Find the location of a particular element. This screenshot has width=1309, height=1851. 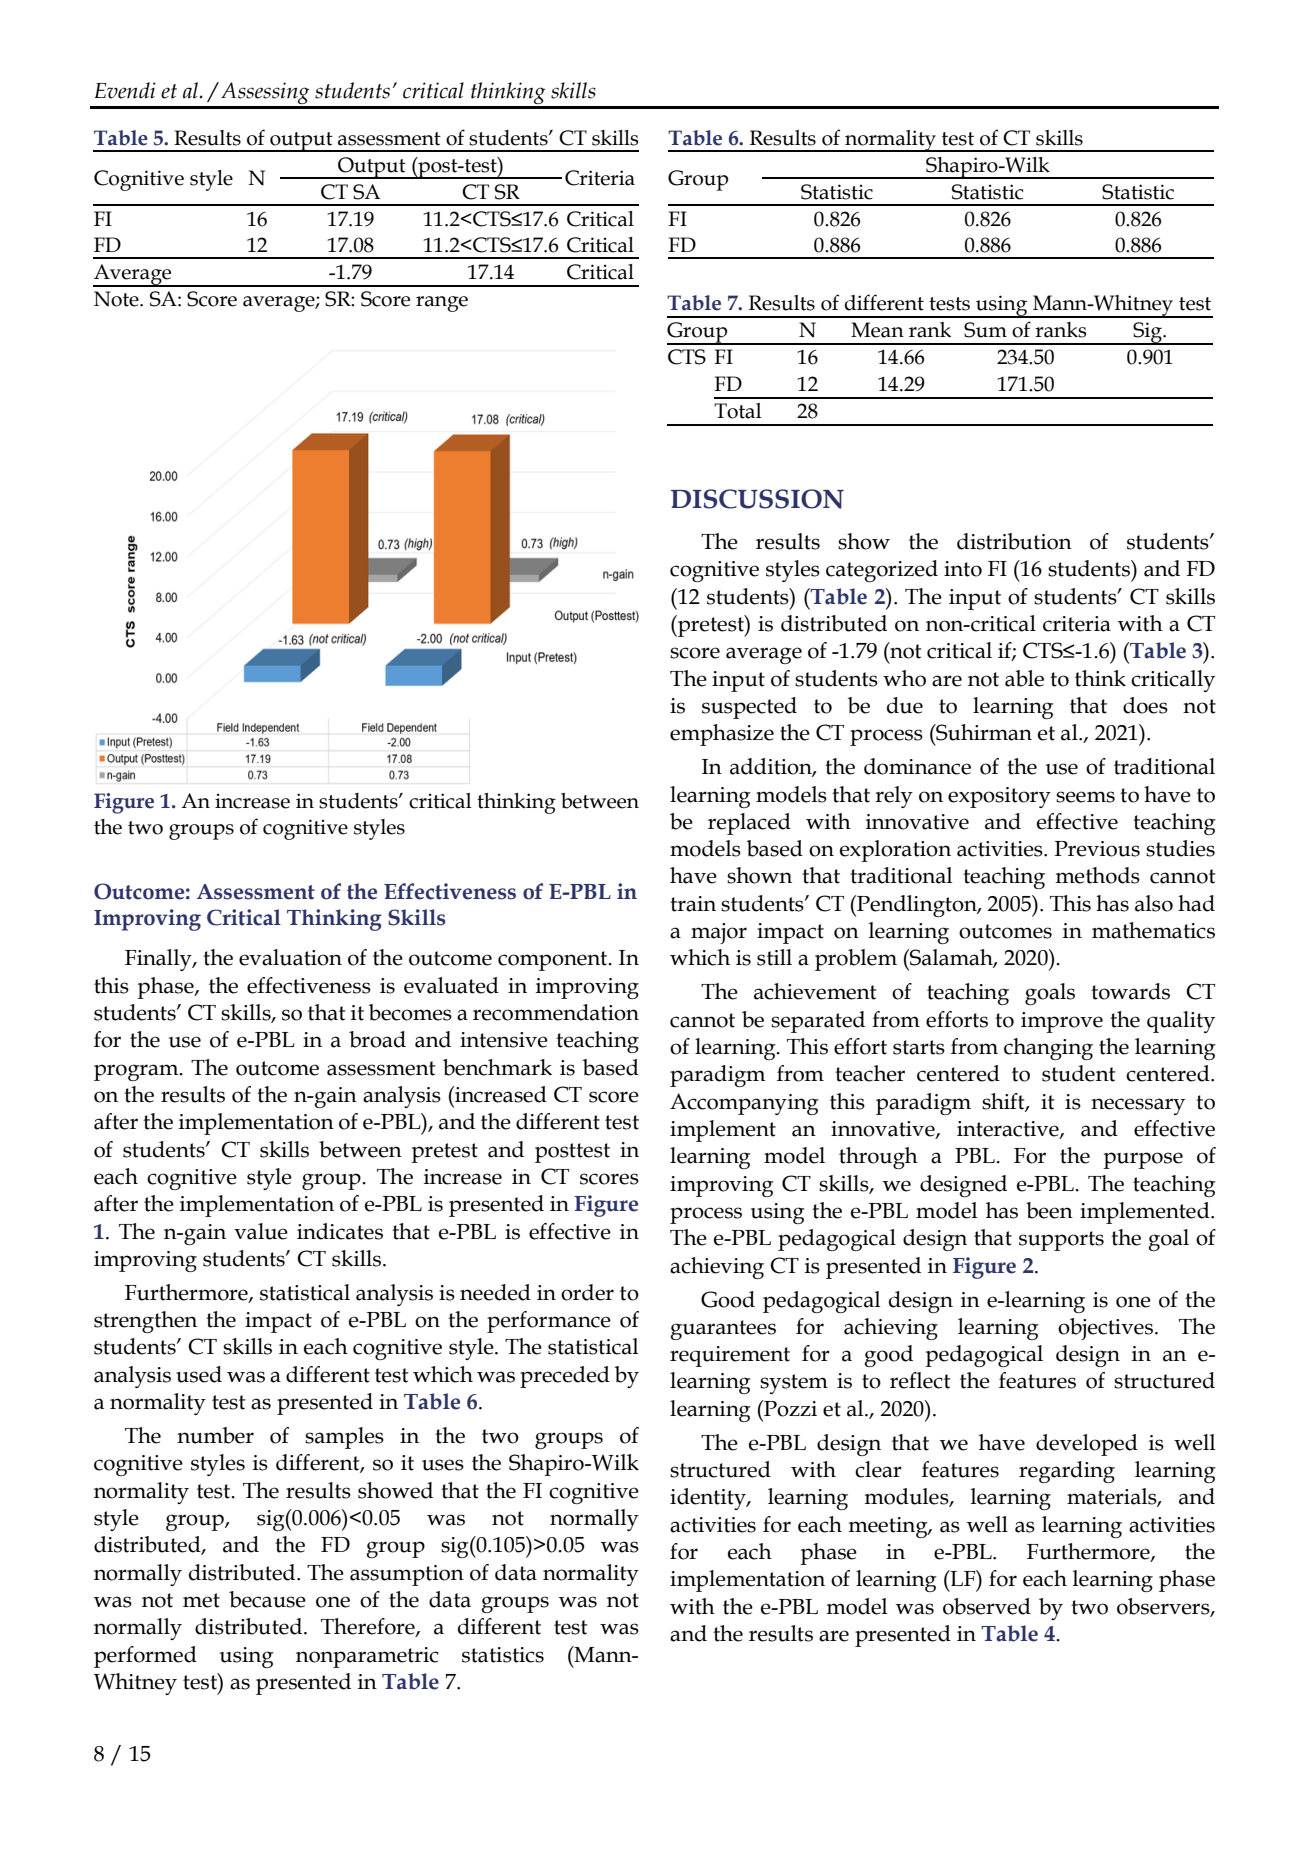

emphasize is located at coordinates (722, 735).
